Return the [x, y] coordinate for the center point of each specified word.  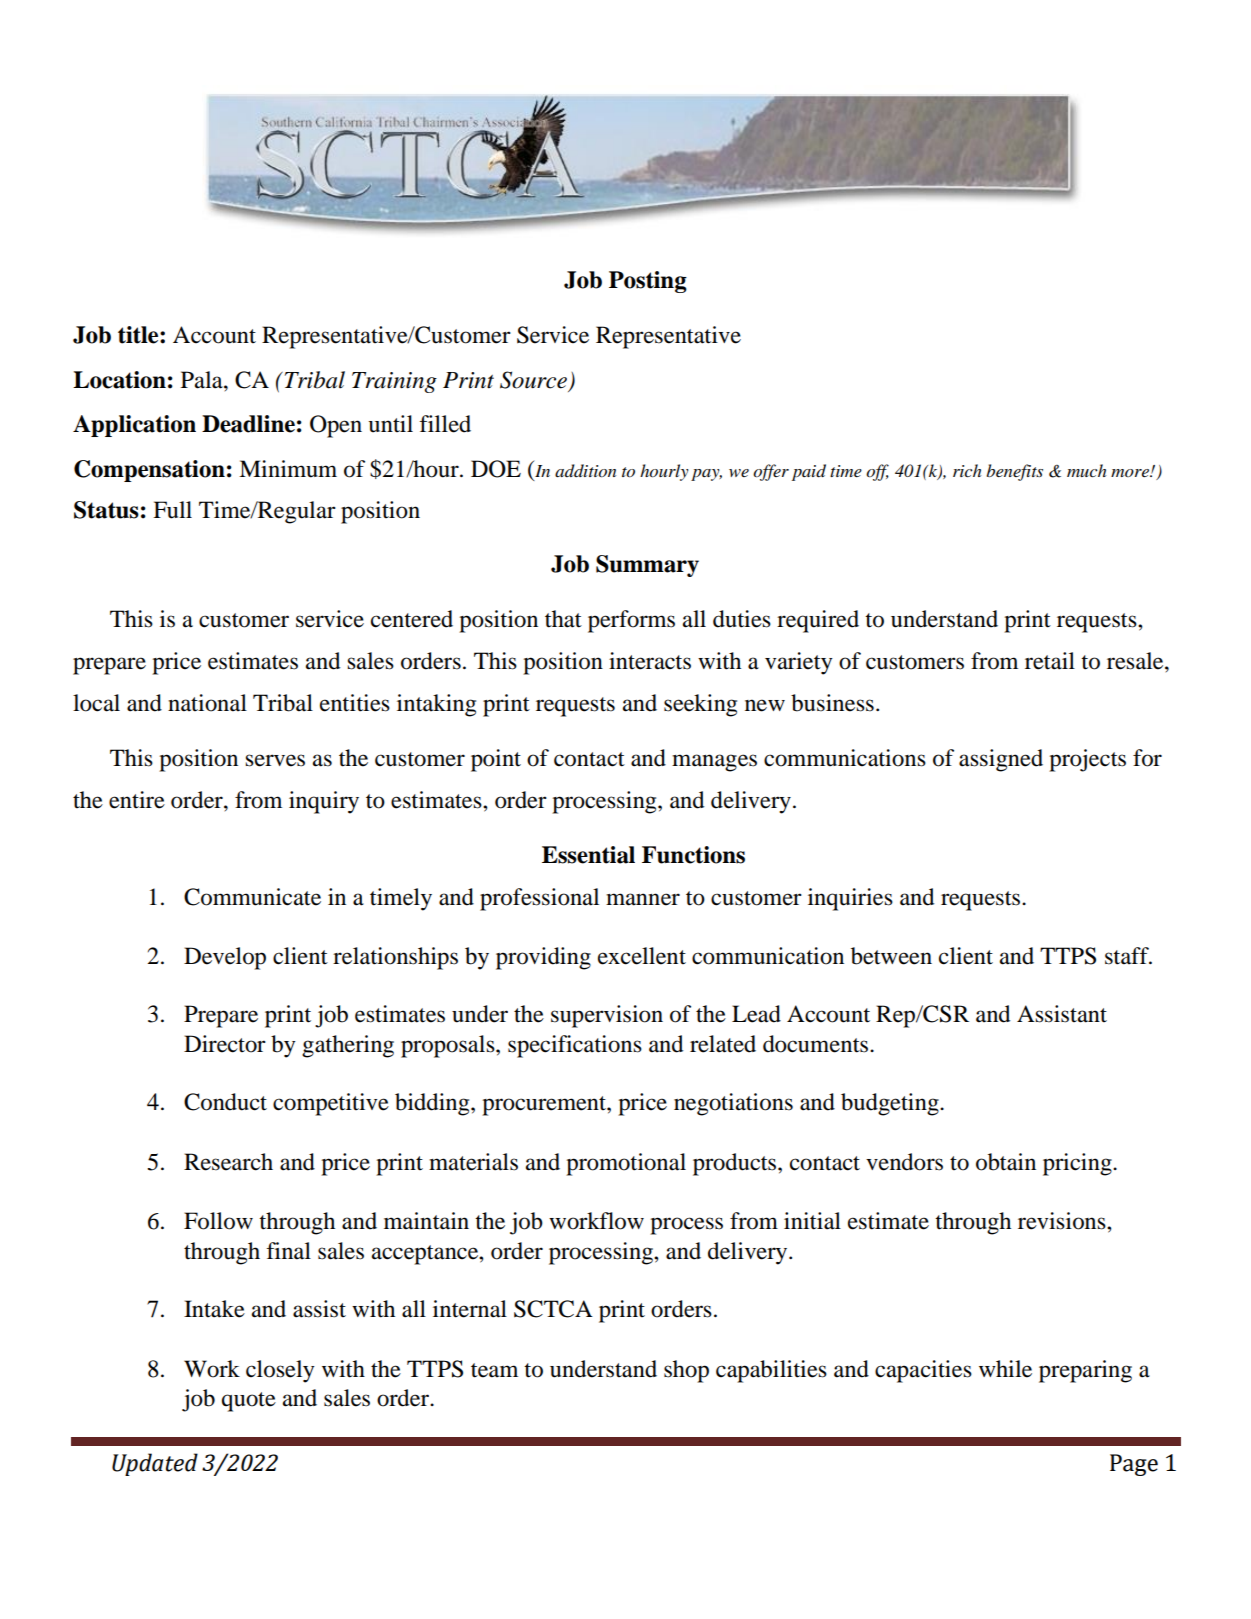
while [1005, 1369]
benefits [1015, 472]
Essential [588, 855]
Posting [648, 282]
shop [686, 1371]
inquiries [850, 899]
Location [119, 380]
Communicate [252, 897]
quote [249, 1402]
